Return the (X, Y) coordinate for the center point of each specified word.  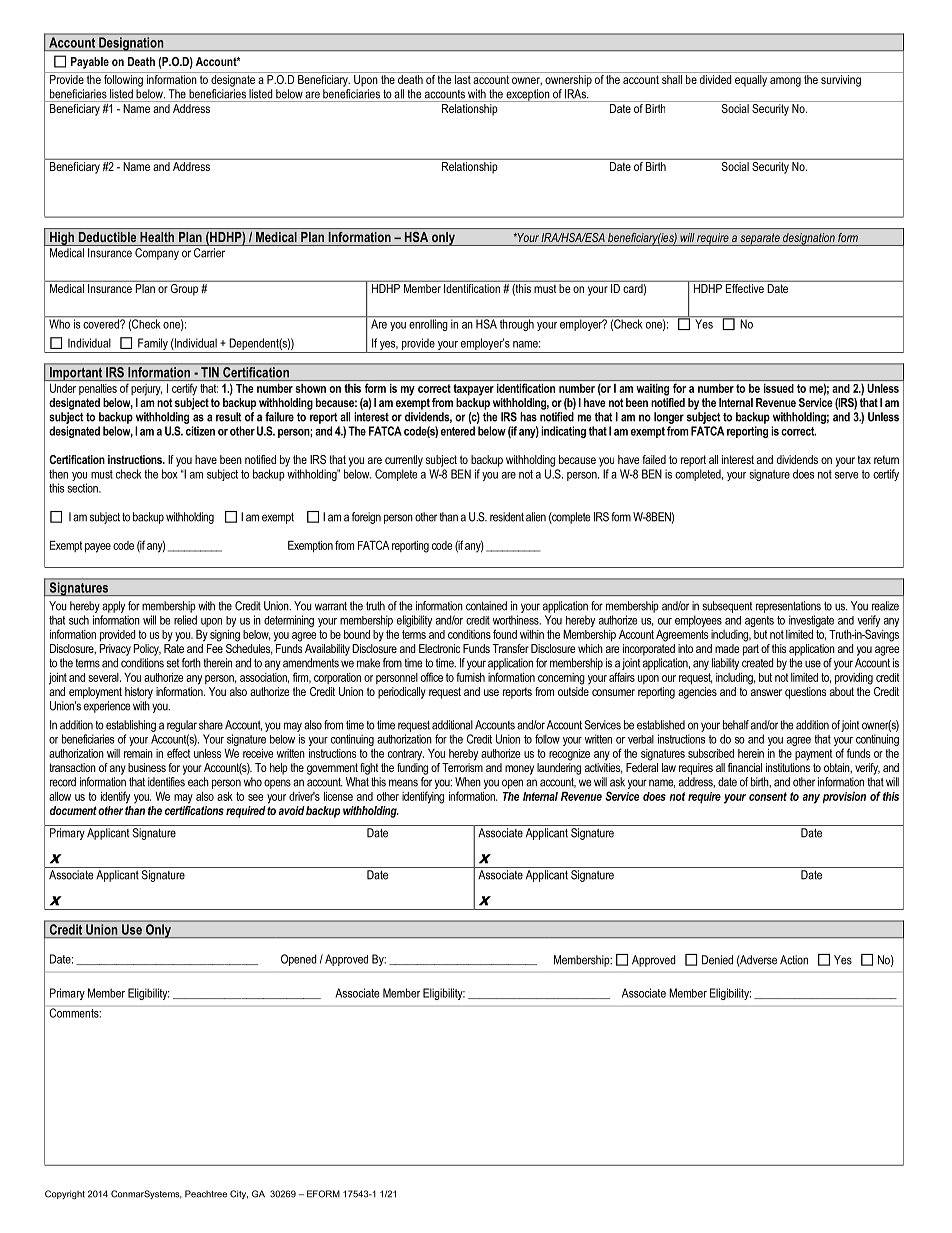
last (463, 79)
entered (458, 431)
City (239, 1194)
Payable (90, 63)
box (170, 474)
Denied (717, 960)
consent (768, 796)
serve (846, 475)
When (468, 782)
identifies (166, 782)
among (785, 82)
